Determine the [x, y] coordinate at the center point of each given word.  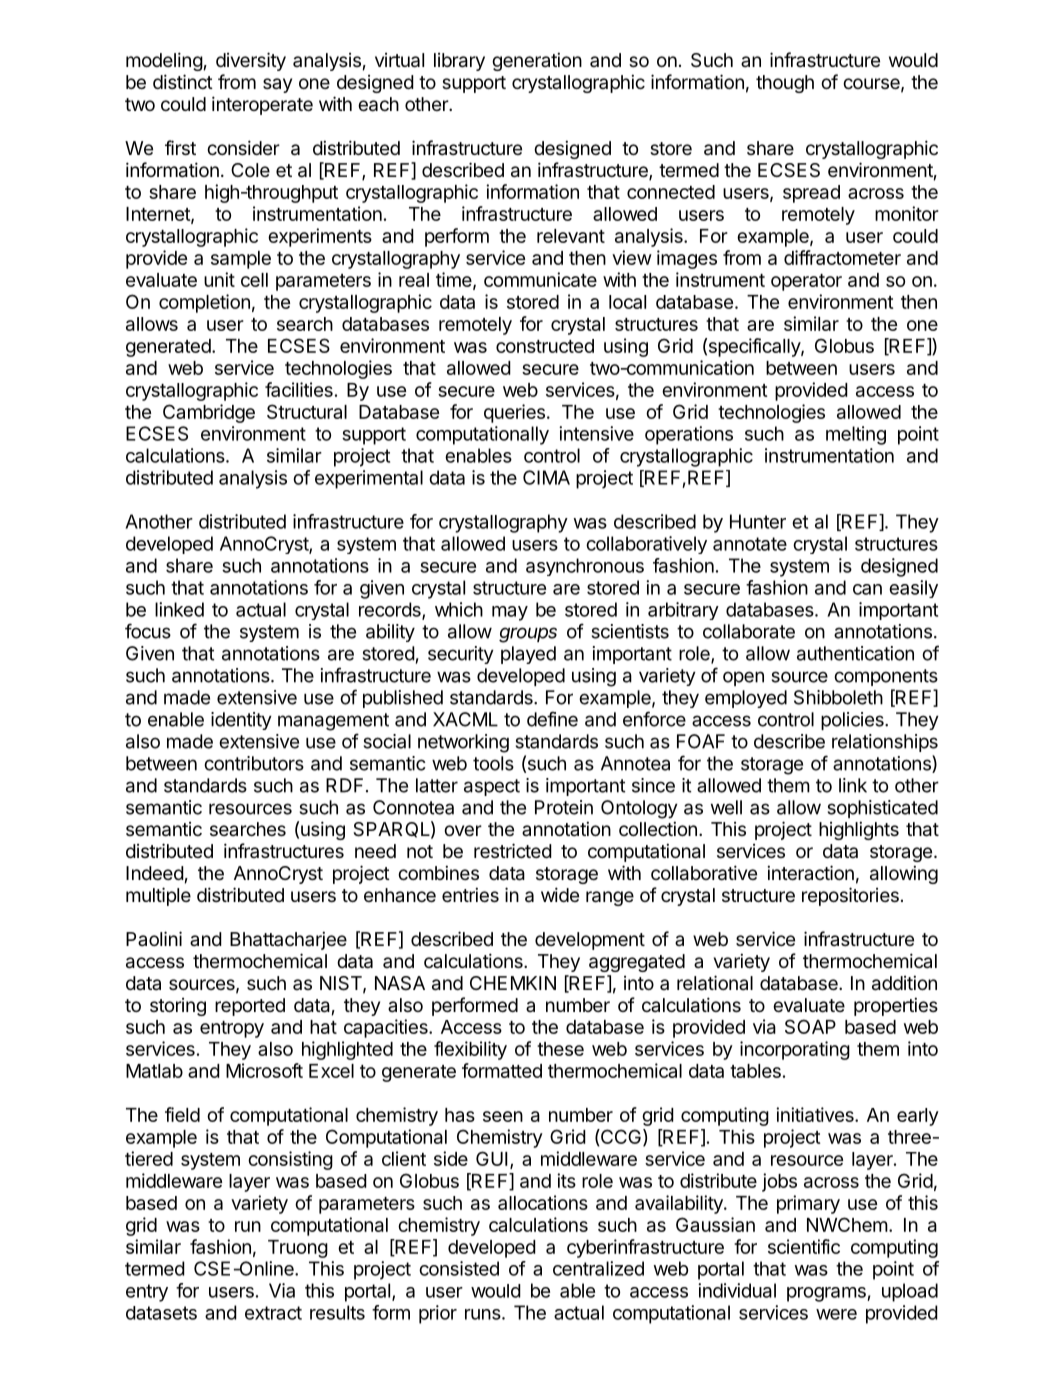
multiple [158, 896]
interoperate [262, 105]
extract [273, 1313]
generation [537, 61]
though [785, 84]
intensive [596, 433]
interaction [810, 873]
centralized [598, 1268]
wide [560, 894]
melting [856, 435]
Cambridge [209, 413]
